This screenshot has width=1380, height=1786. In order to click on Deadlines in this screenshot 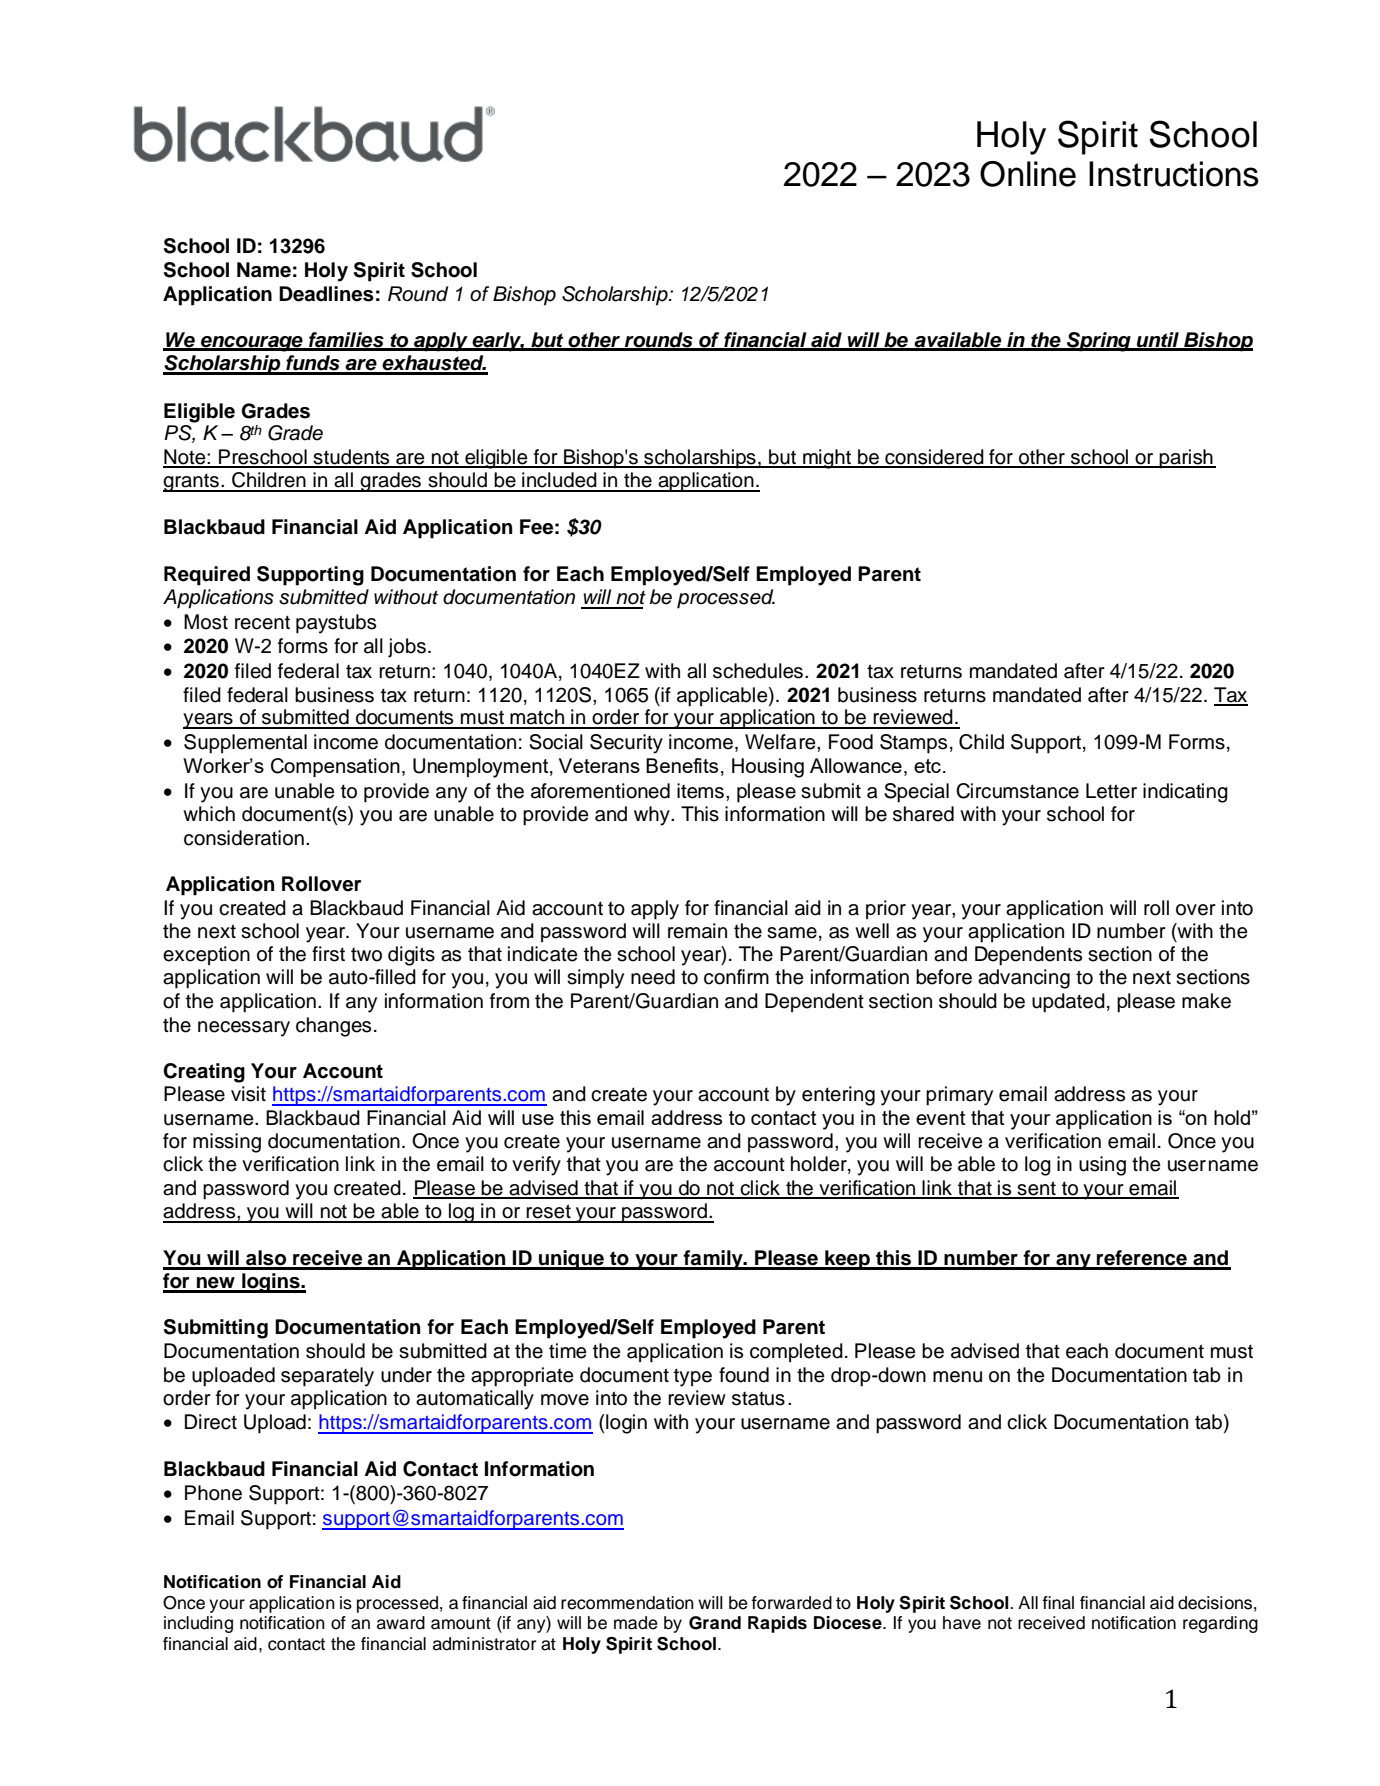, I will do `click(326, 294)`.
